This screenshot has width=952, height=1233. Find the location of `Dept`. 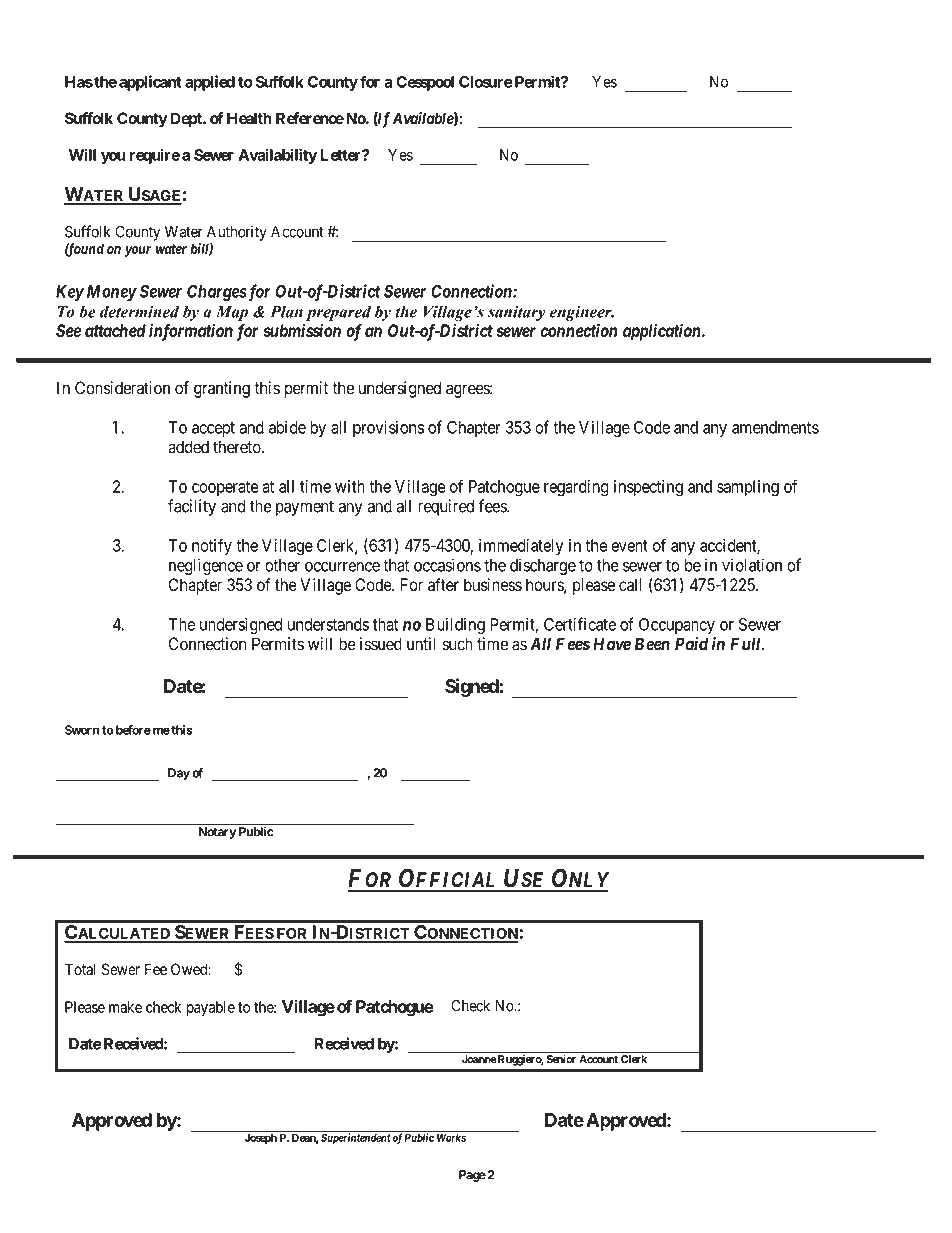

Dept is located at coordinates (187, 120).
